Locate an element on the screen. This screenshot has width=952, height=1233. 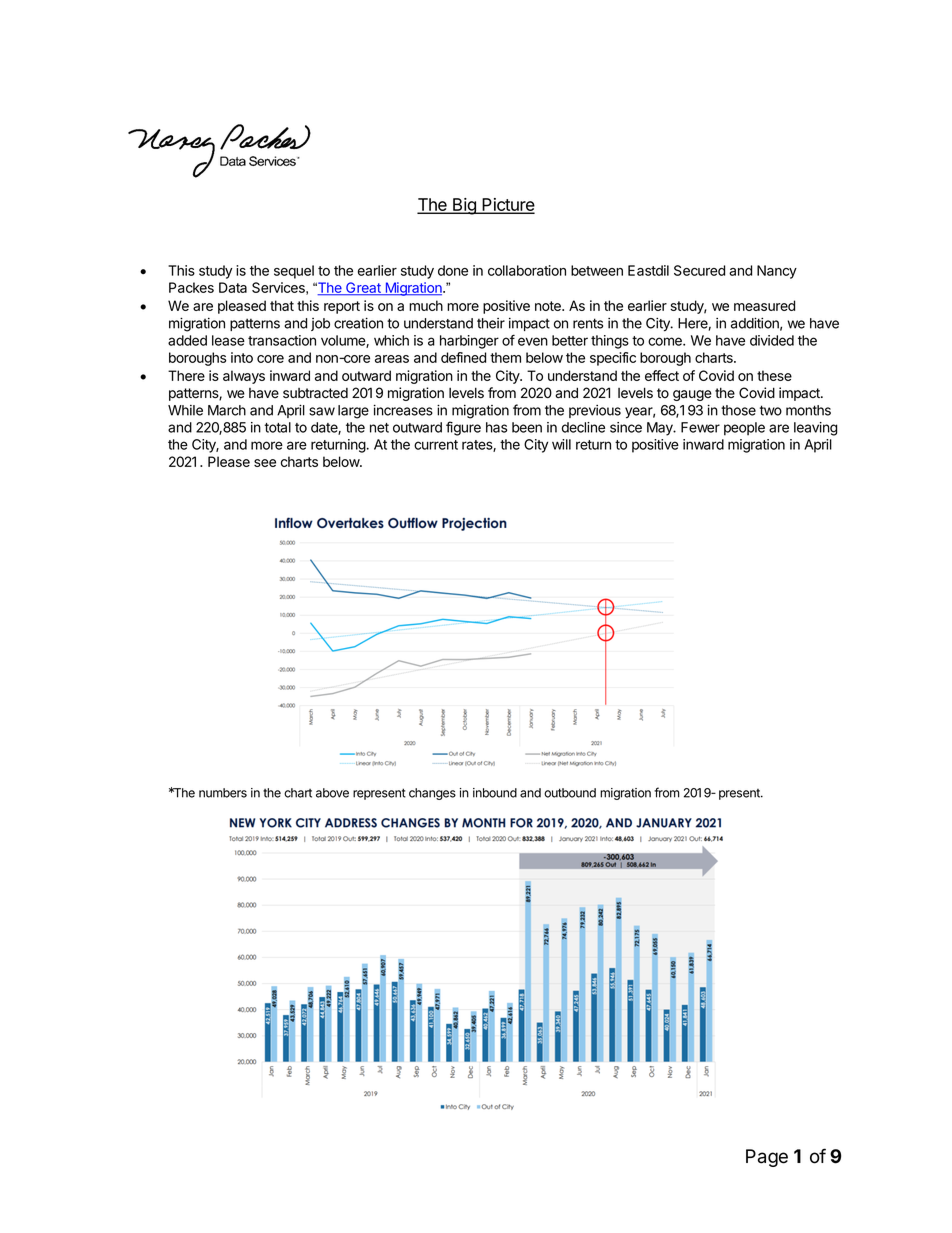
people is located at coordinates (744, 429).
